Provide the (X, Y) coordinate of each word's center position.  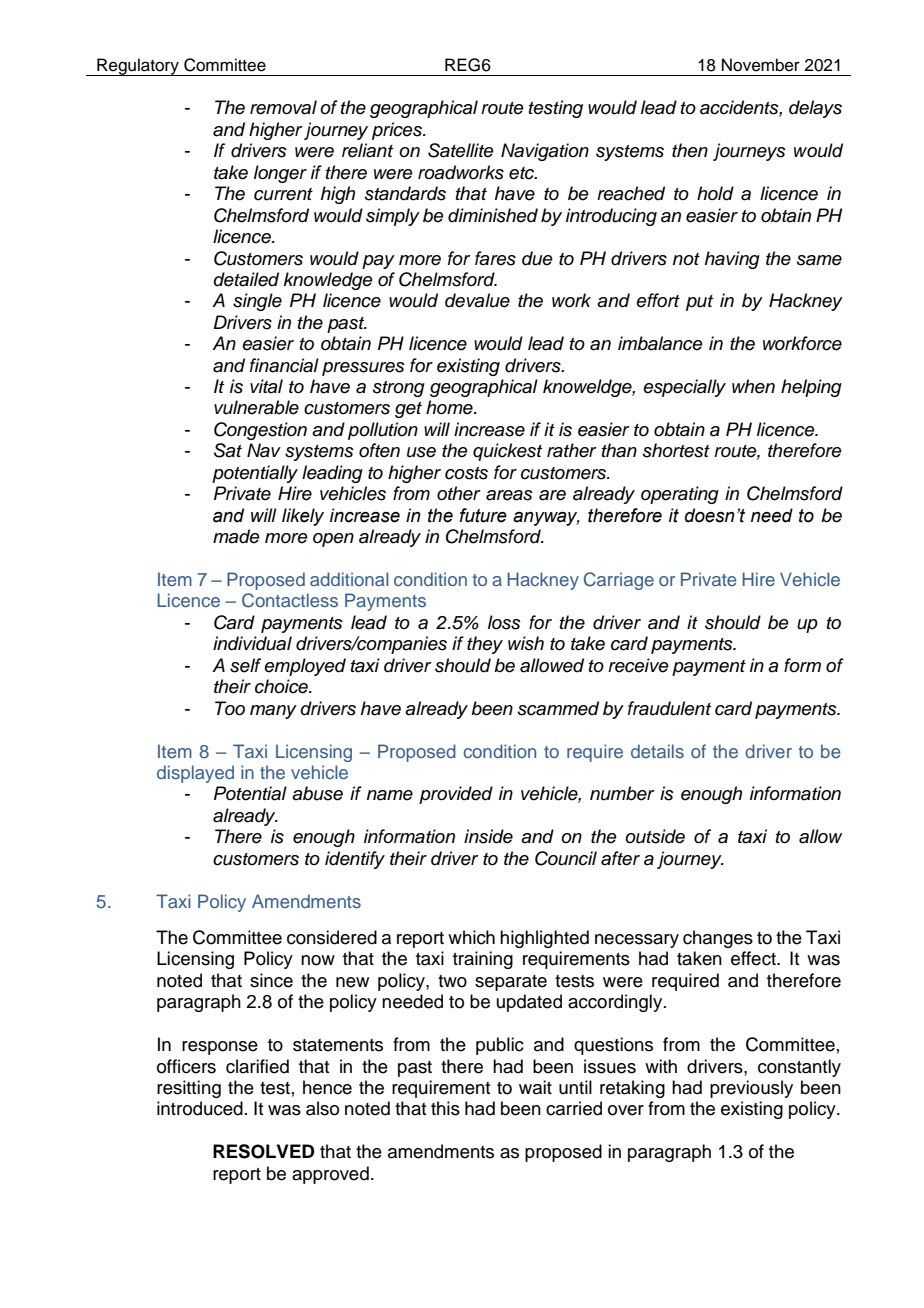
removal (283, 107)
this (445, 1108)
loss (504, 622)
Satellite (461, 150)
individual (252, 643)
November (761, 65)
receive (638, 665)
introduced (200, 1108)
